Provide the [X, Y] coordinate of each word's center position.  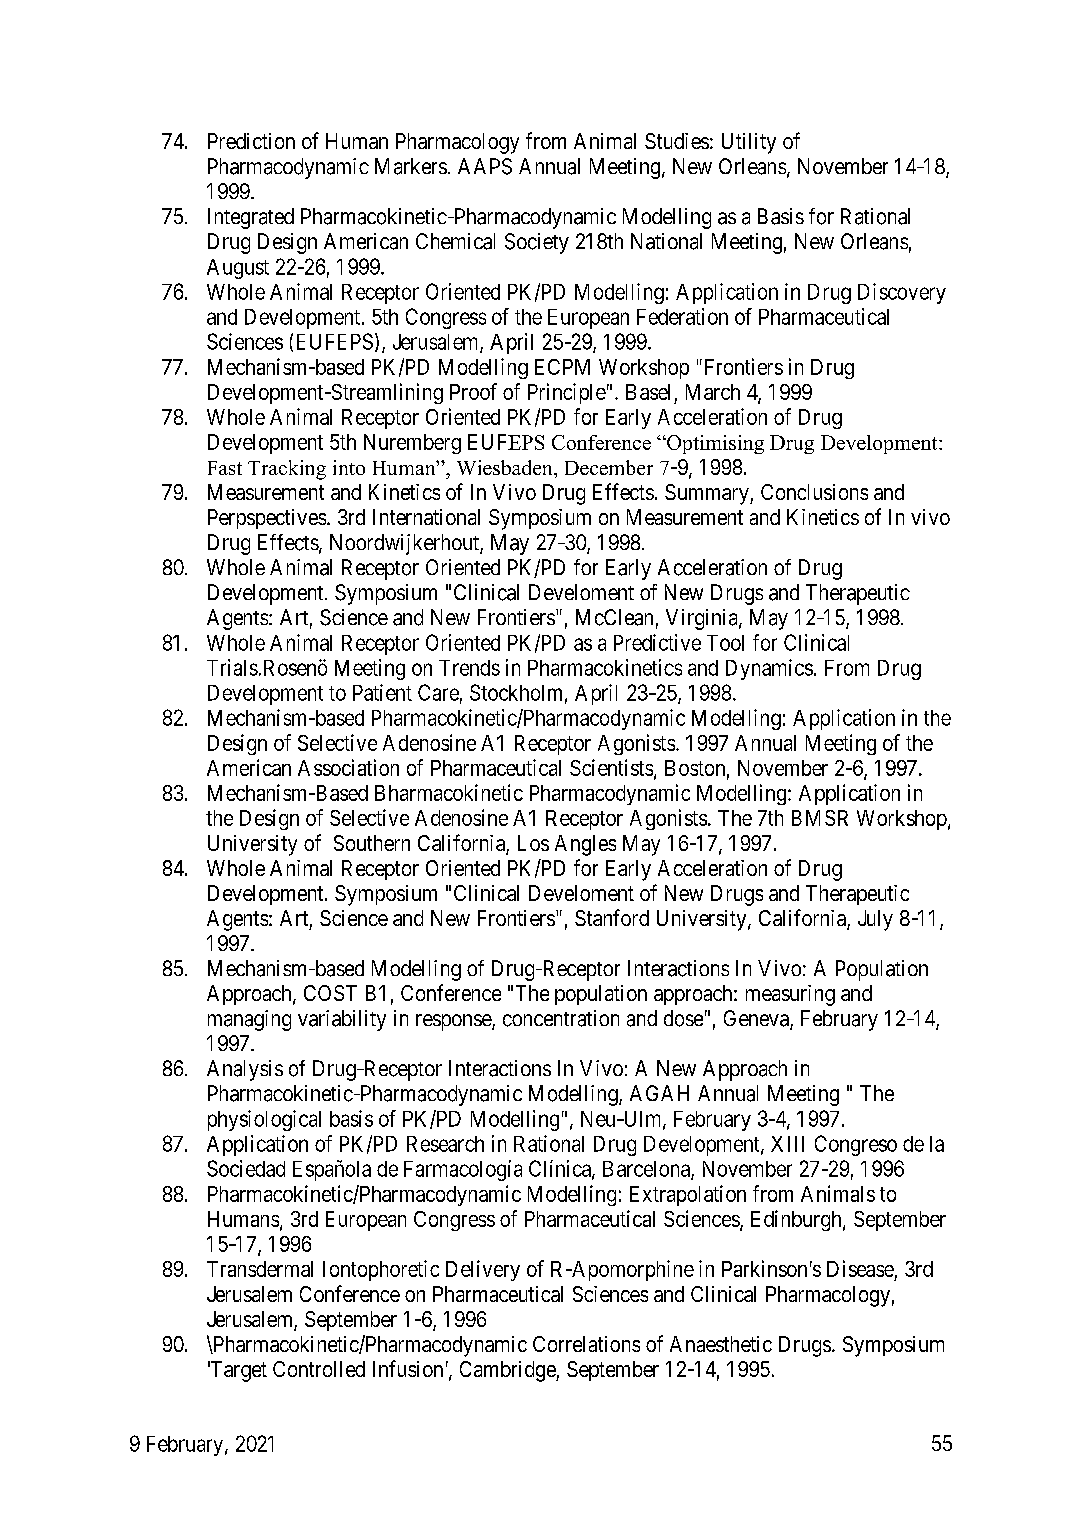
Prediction [251, 141]
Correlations [586, 1344]
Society [537, 243]
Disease [860, 1268]
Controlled [319, 1369]
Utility [749, 143]
